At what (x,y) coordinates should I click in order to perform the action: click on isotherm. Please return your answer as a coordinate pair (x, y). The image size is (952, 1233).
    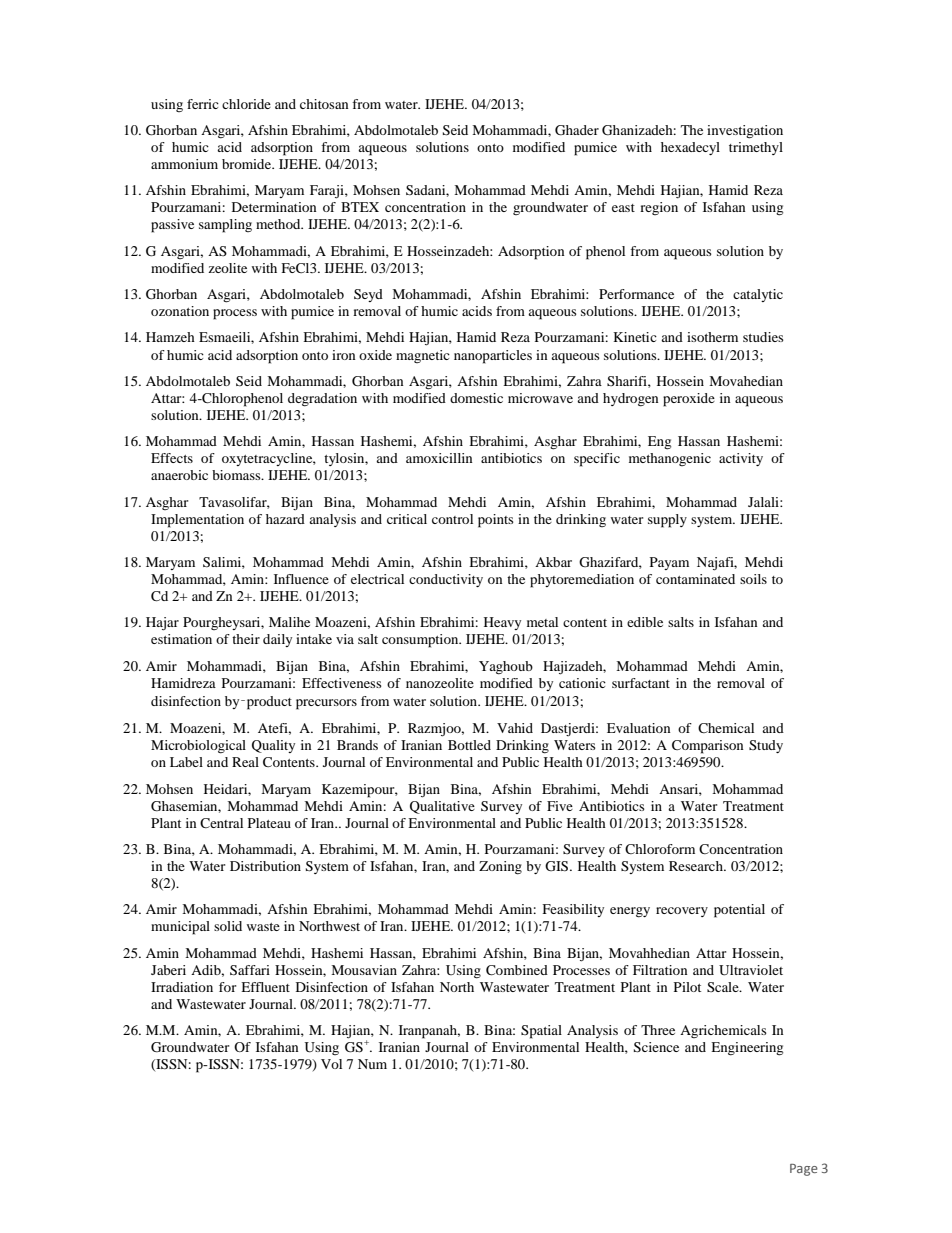
    Looking at the image, I should click on (712, 337).
